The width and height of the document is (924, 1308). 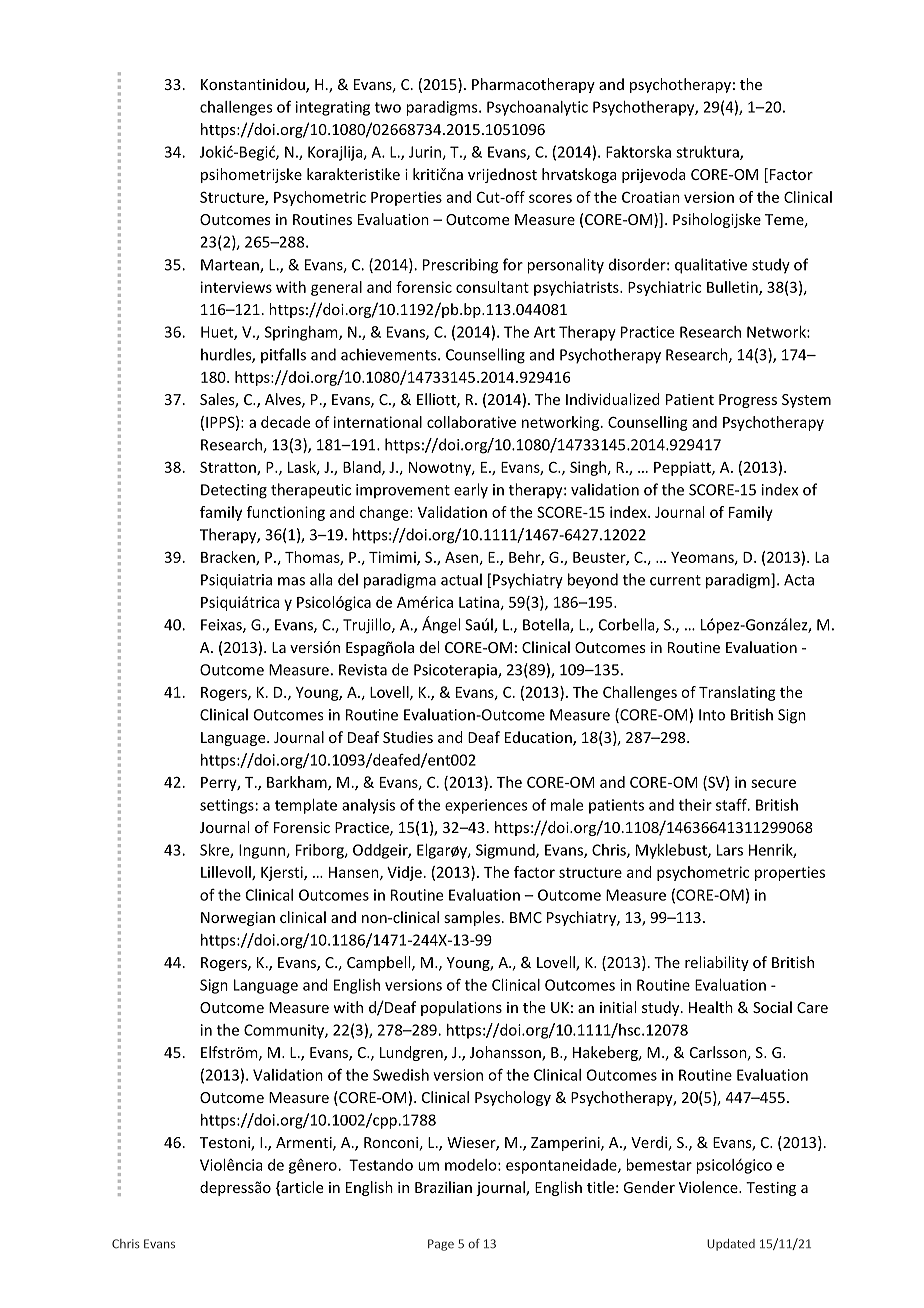 What do you see at coordinates (333, 108) in the document?
I see `integrating` at bounding box center [333, 108].
